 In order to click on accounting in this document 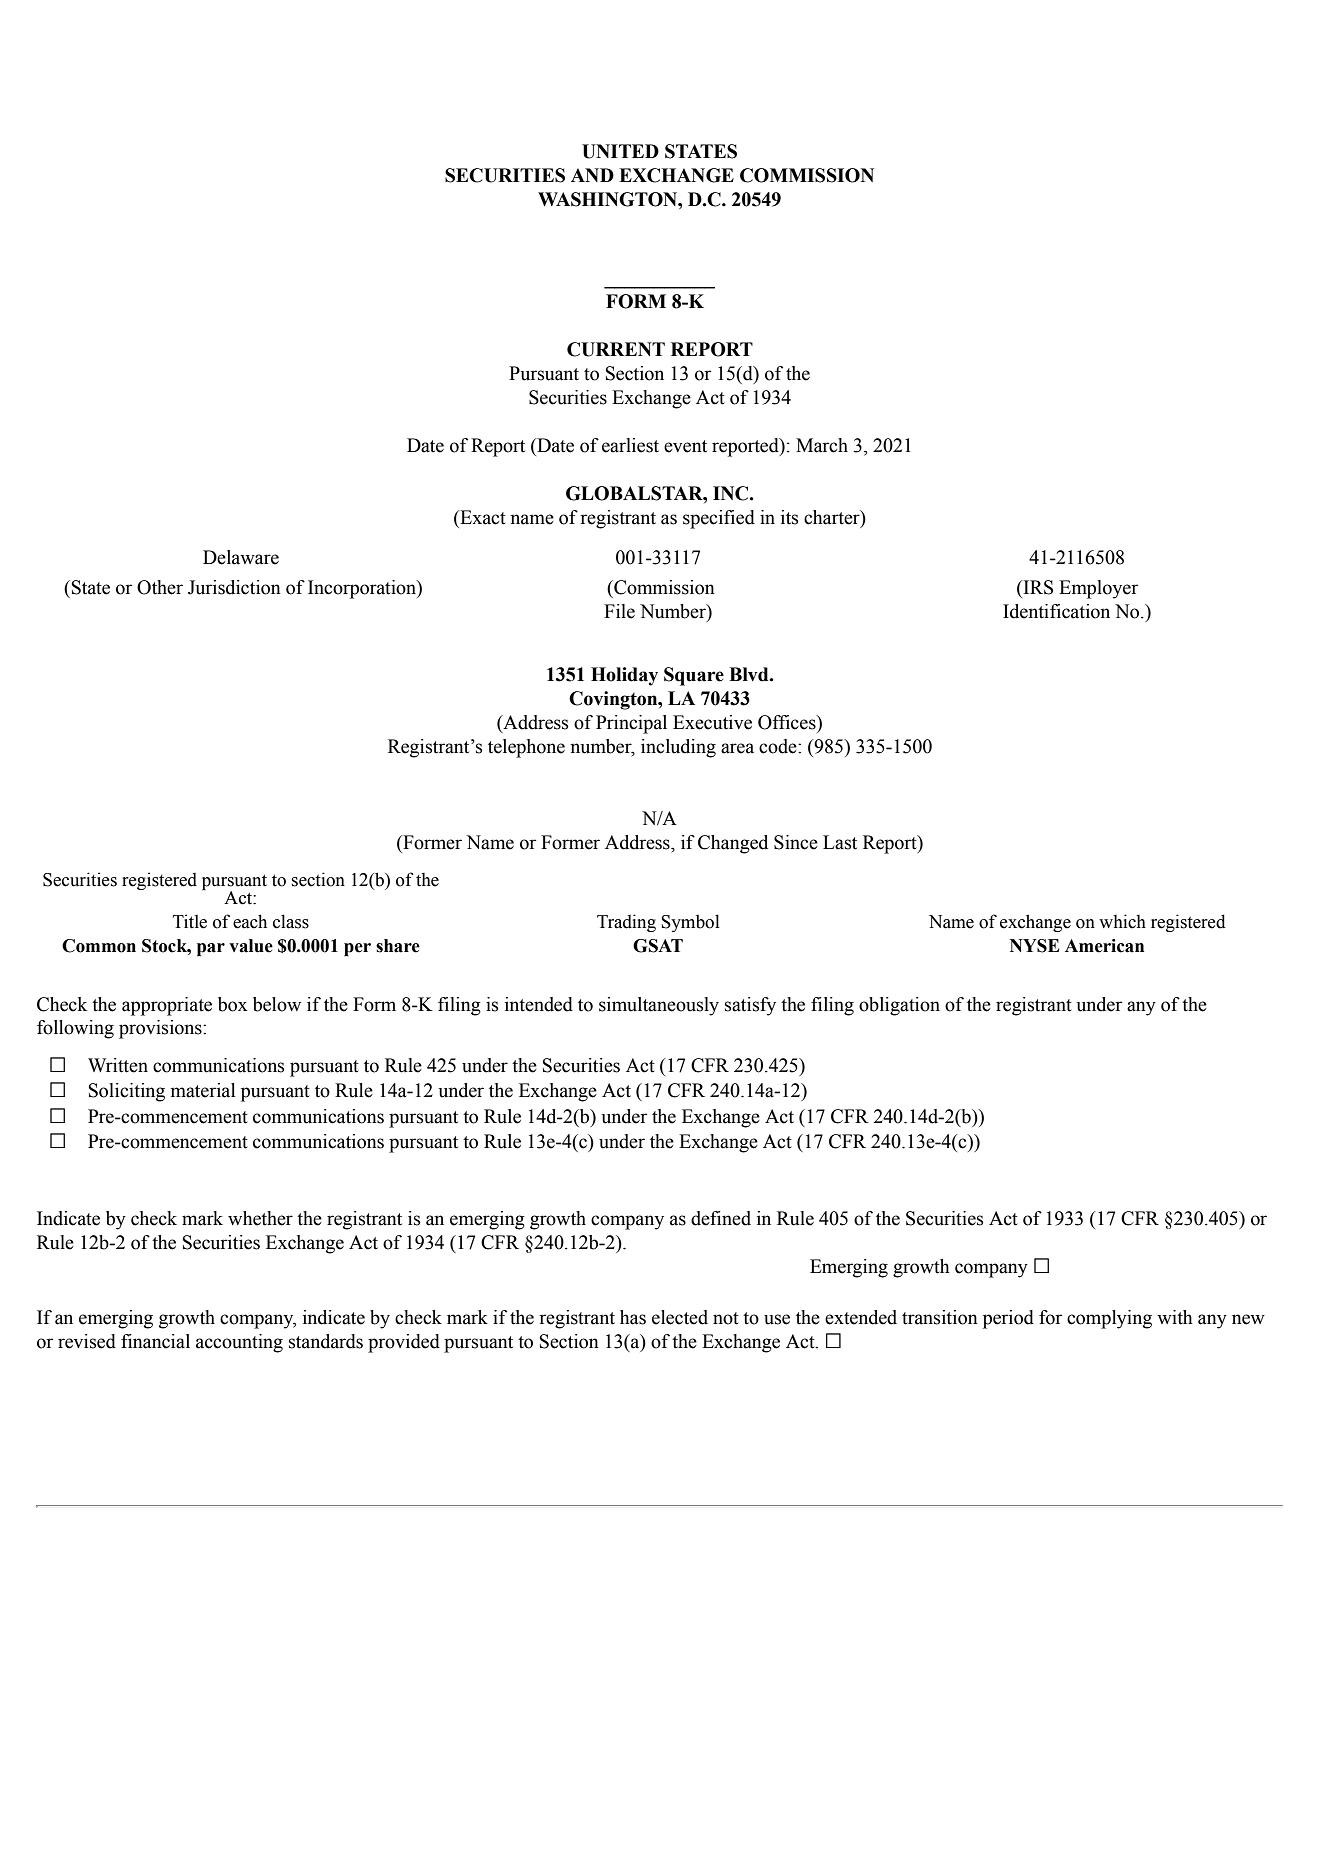, I will do `click(239, 1343)`.
